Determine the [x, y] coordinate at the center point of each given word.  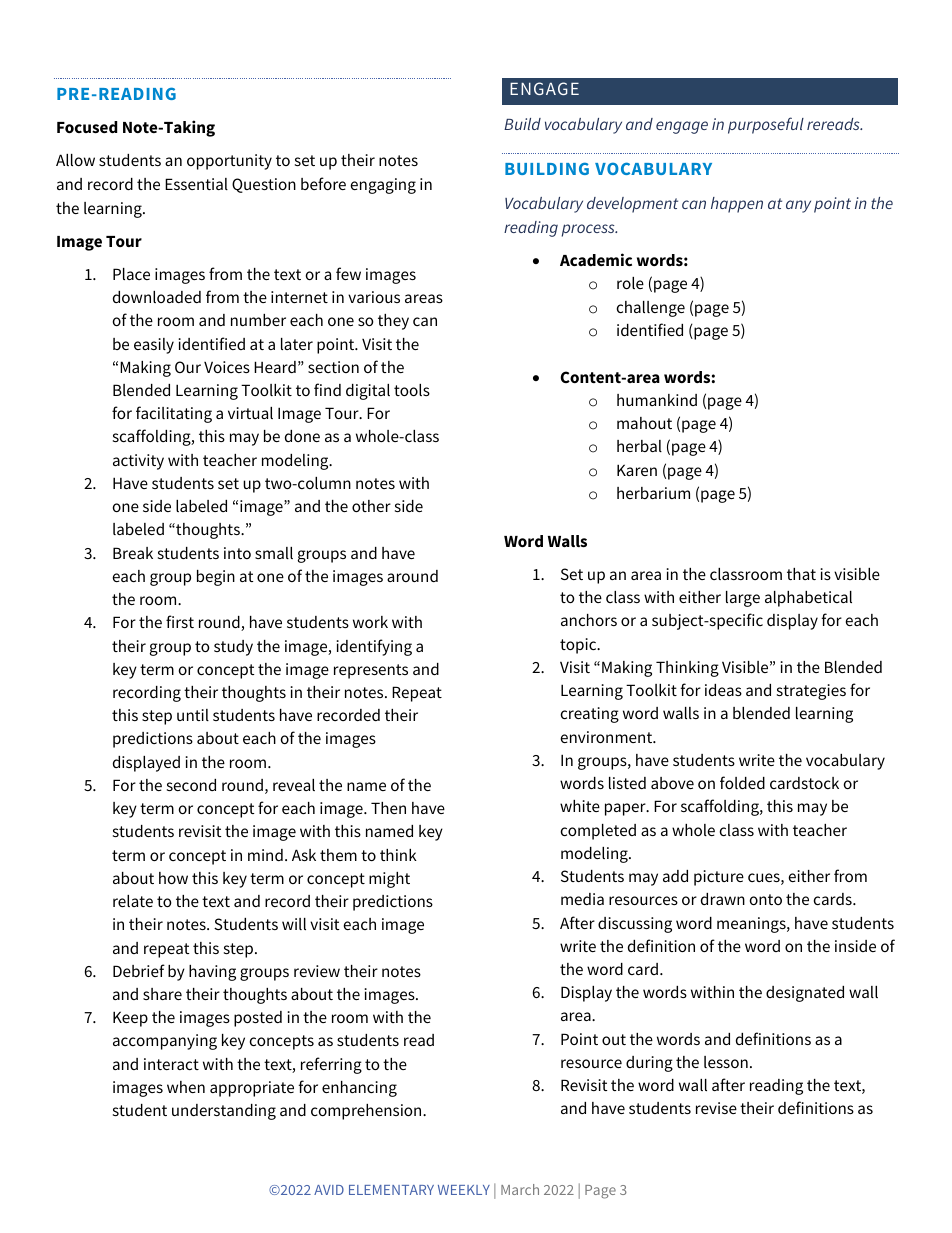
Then [388, 808]
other [371, 506]
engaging [383, 186]
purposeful [766, 125]
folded [742, 782]
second [191, 785]
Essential [196, 184]
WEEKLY [464, 1190]
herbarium [653, 493]
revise [716, 1108]
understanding [224, 1112]
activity [138, 462]
